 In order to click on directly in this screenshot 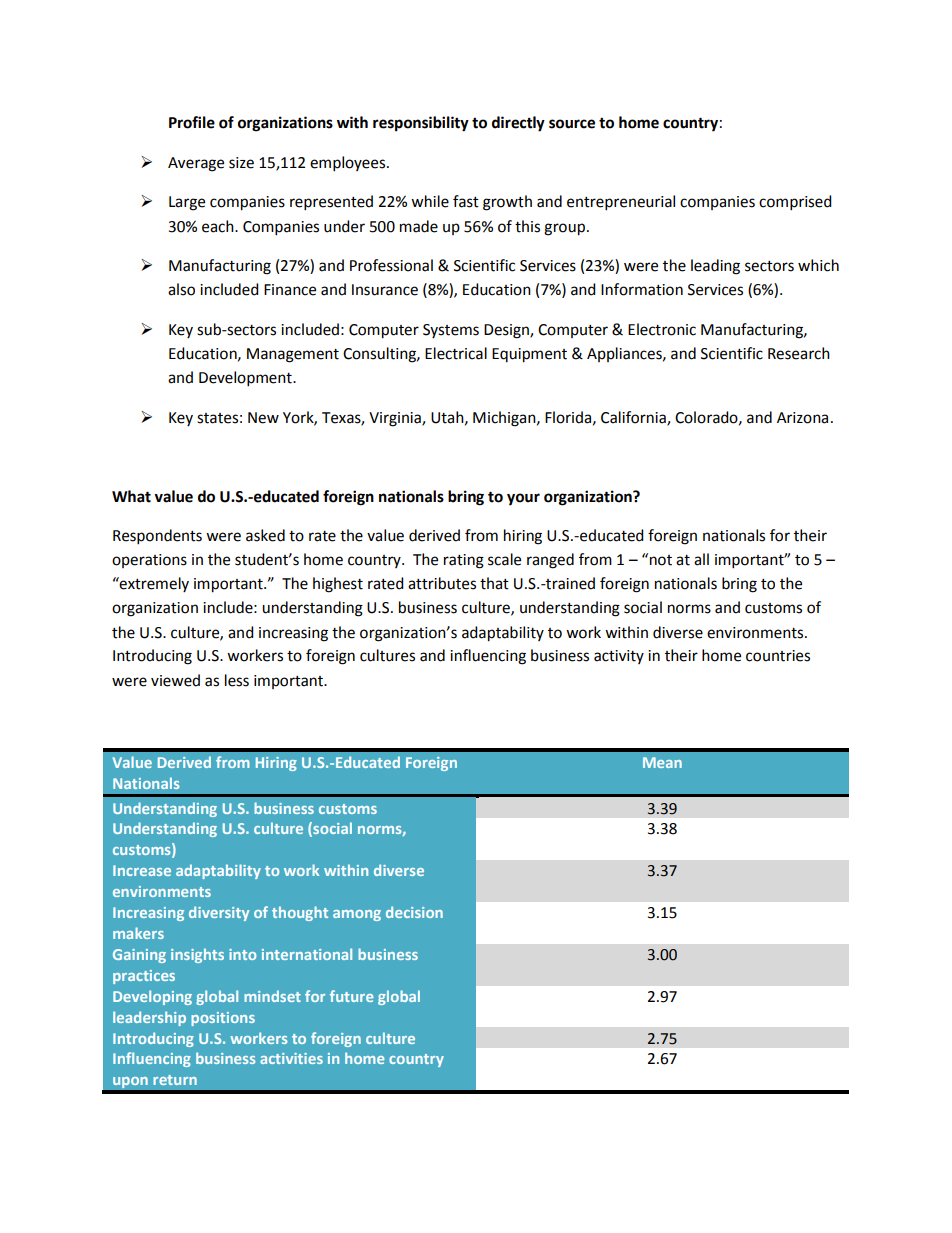, I will do `click(518, 124)`.
